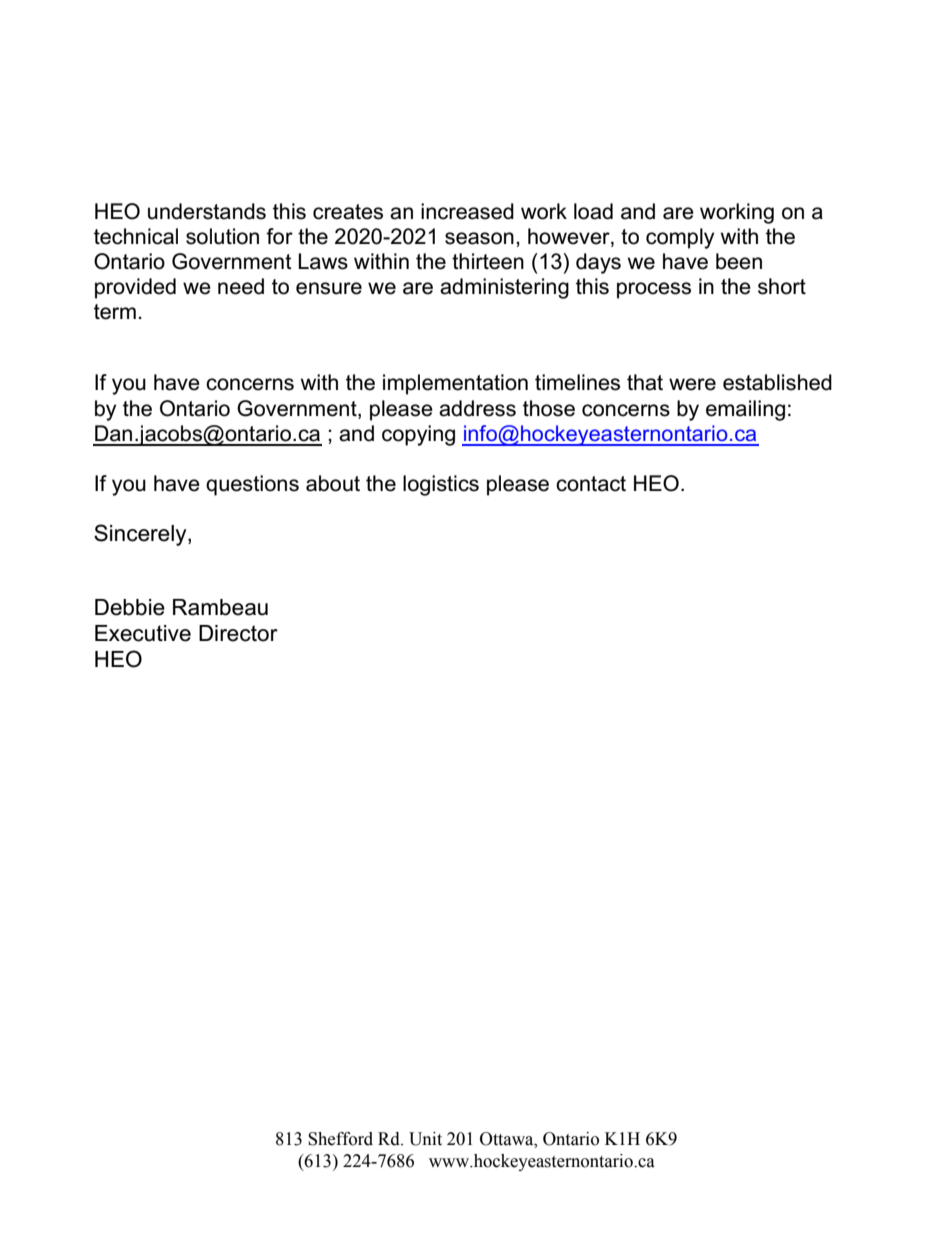 The width and height of the document is (952, 1233). What do you see at coordinates (479, 238) in the document?
I see `season` at bounding box center [479, 238].
